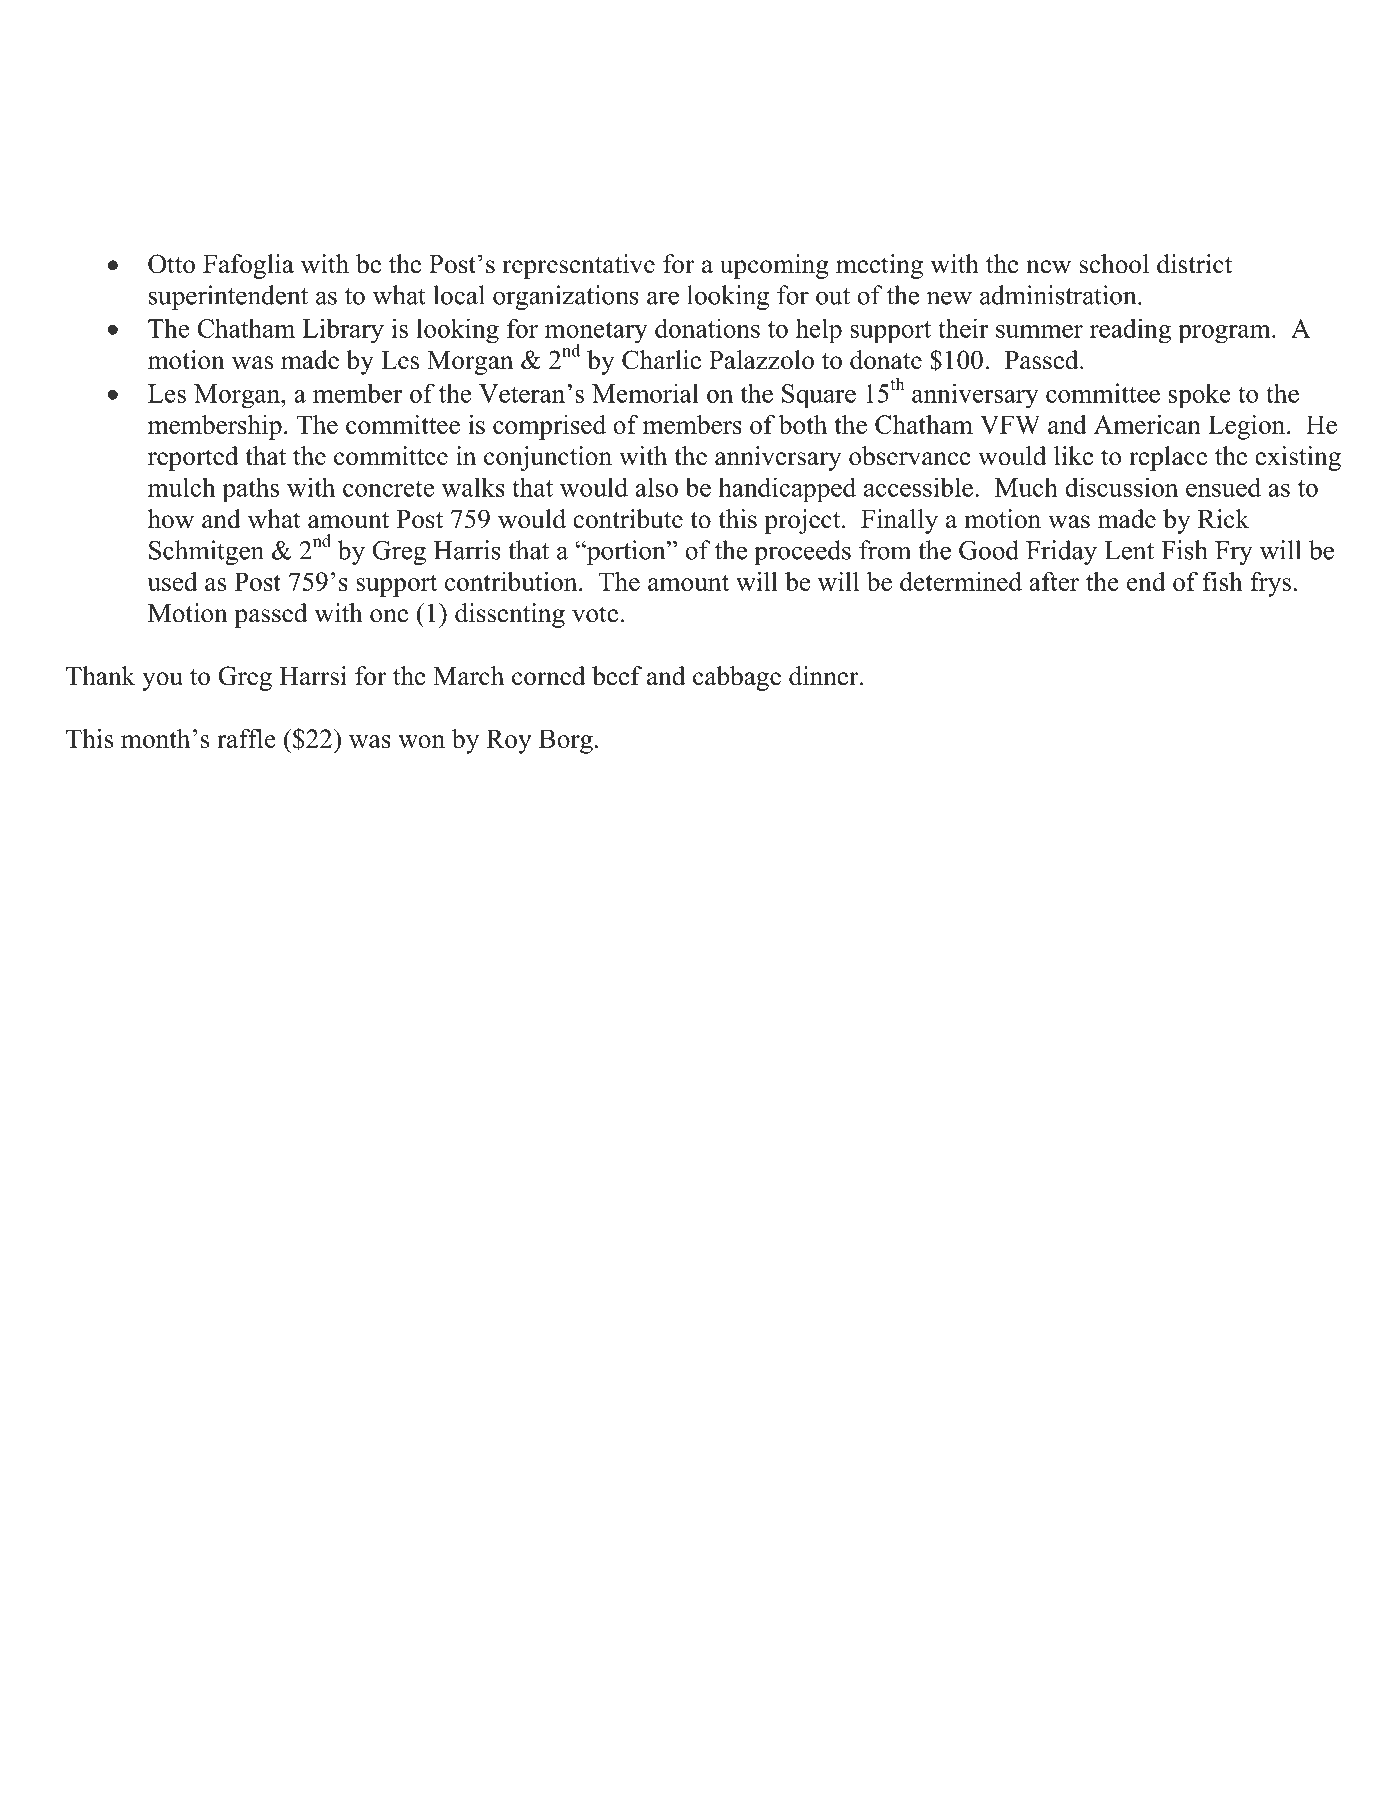 The width and height of the screenshot is (1392, 1802). What do you see at coordinates (656, 487) in the screenshot?
I see `also` at bounding box center [656, 487].
